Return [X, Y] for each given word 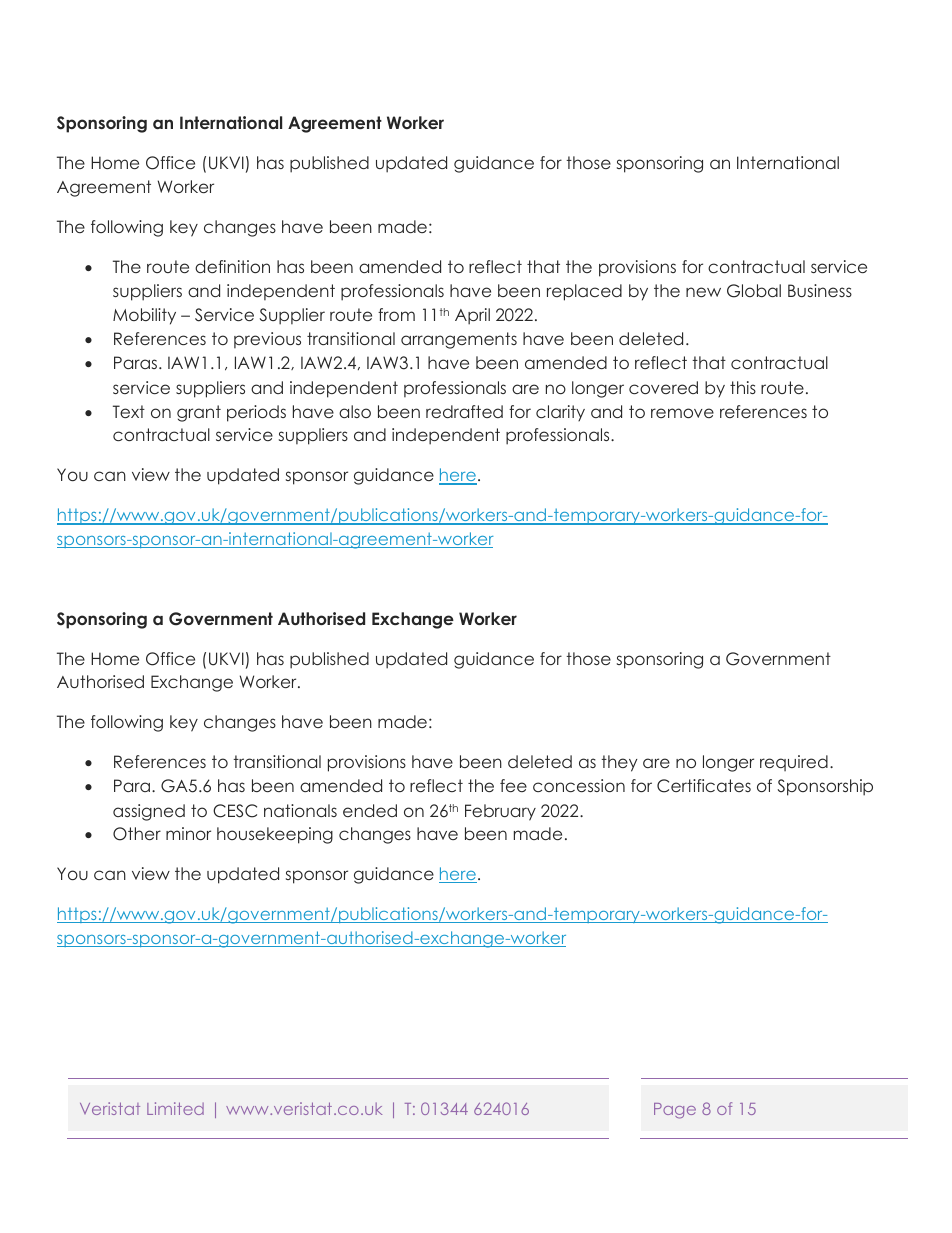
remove [682, 413]
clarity [560, 413]
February [500, 812]
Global [754, 291]
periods [256, 413]
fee [513, 785]
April [472, 316]
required [794, 763]
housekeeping [275, 835]
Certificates [704, 786]
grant [199, 413]
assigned [149, 812]
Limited [175, 1108]
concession [579, 785]
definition [232, 266]
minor [188, 833]
